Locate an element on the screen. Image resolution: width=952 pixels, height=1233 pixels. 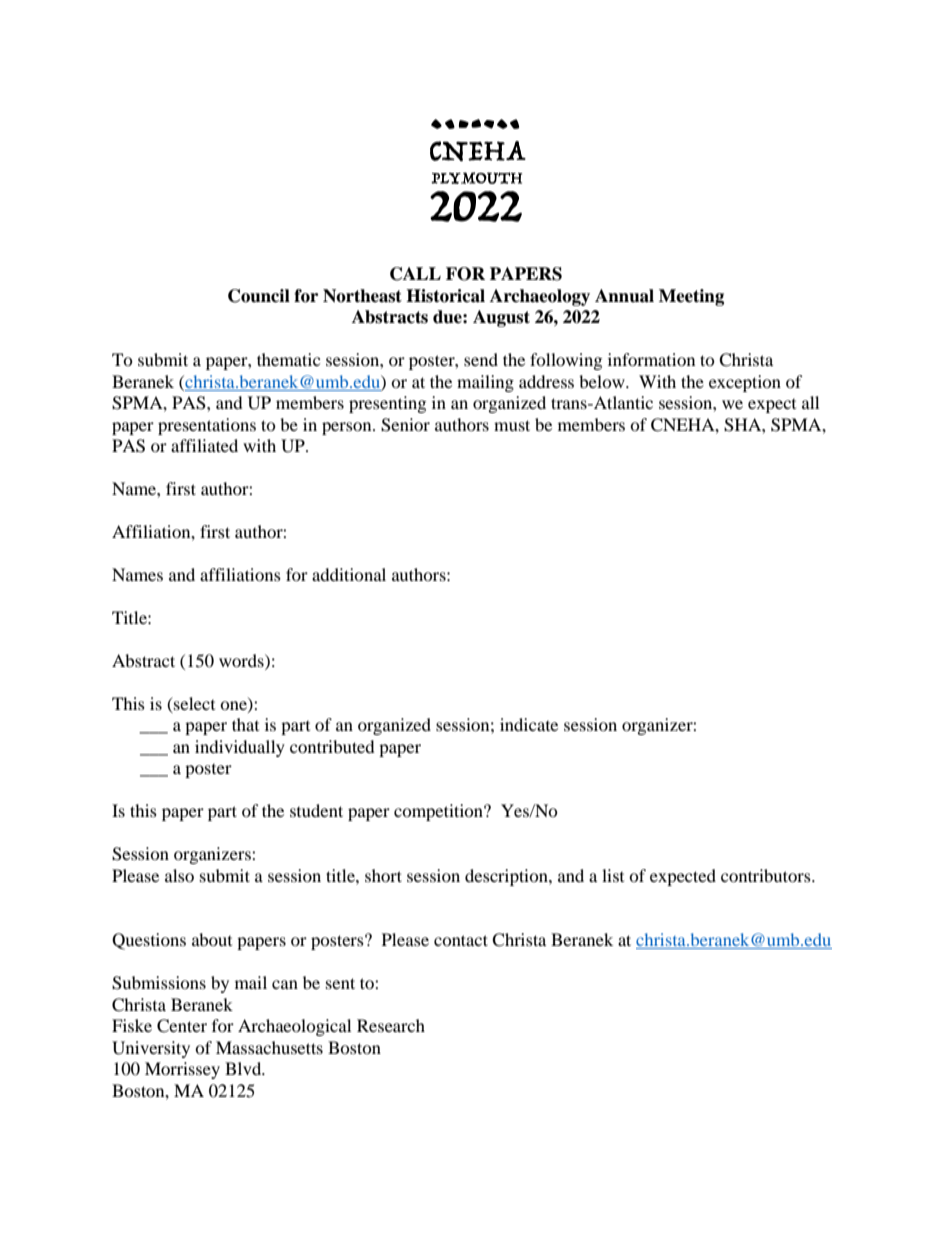
contributors is located at coordinates (767, 875).
